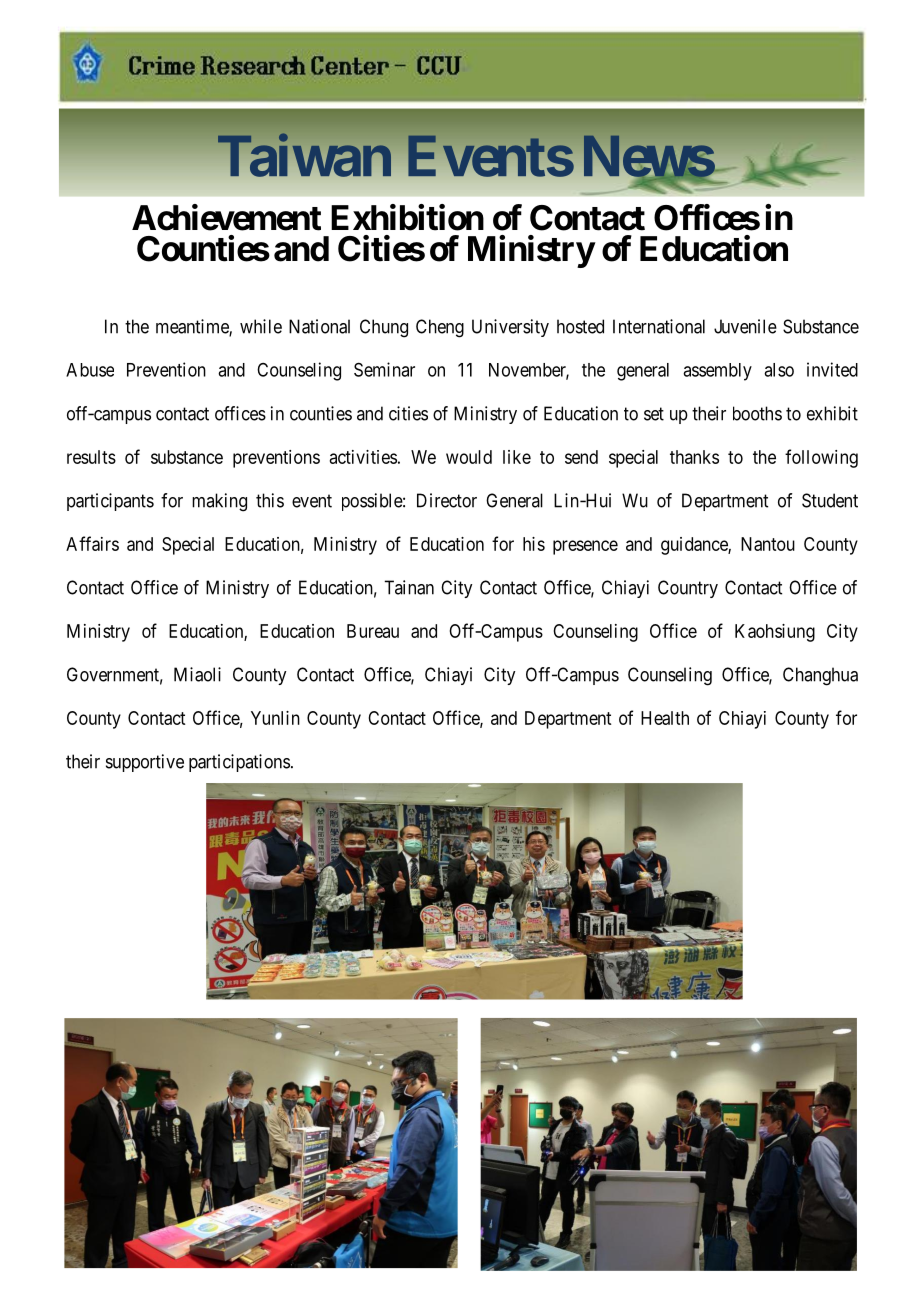 The image size is (924, 1308). Describe the element at coordinates (145, 763) in the screenshot. I see `supportive` at that location.
